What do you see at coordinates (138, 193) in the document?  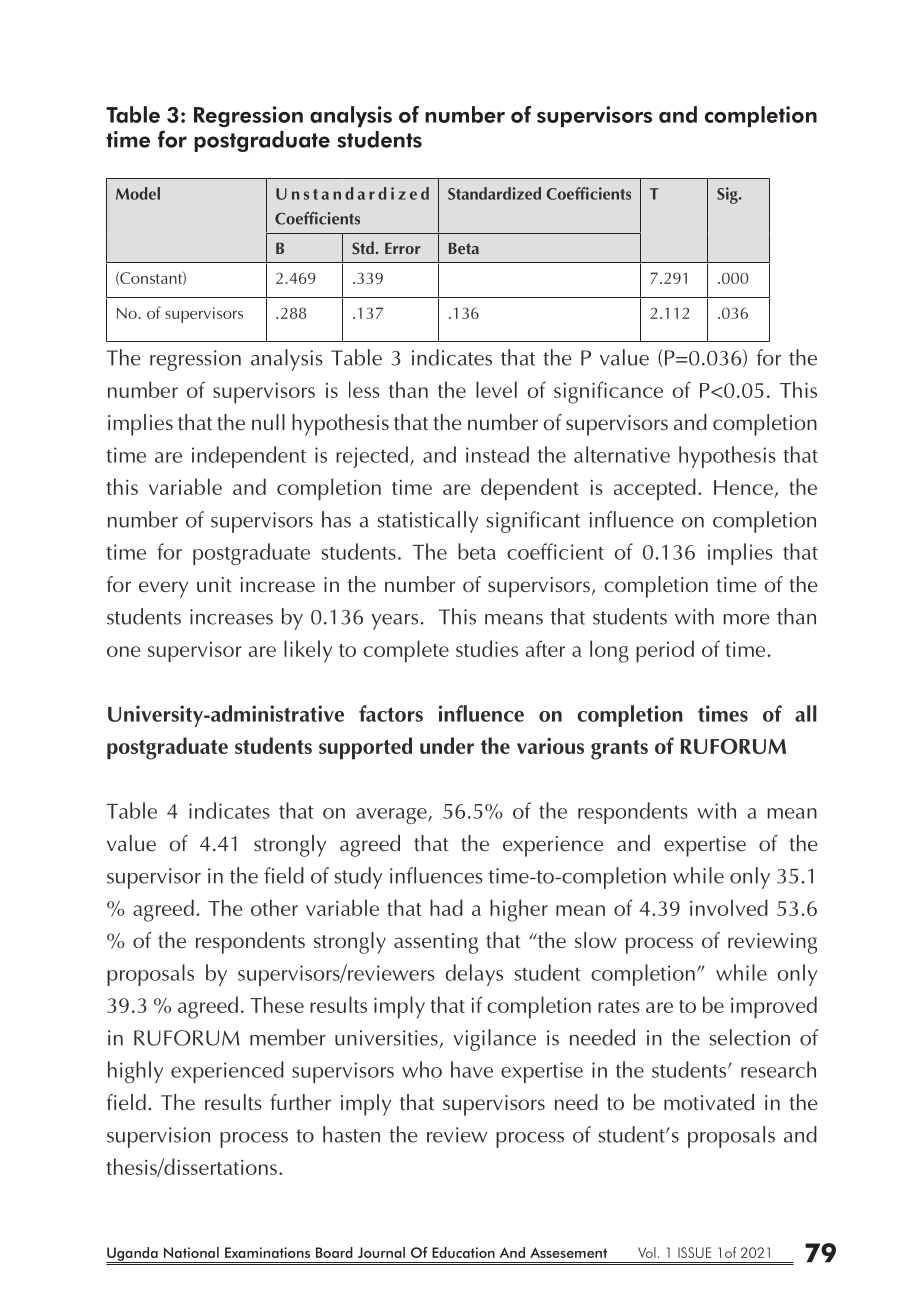 I see `Model` at bounding box center [138, 193].
